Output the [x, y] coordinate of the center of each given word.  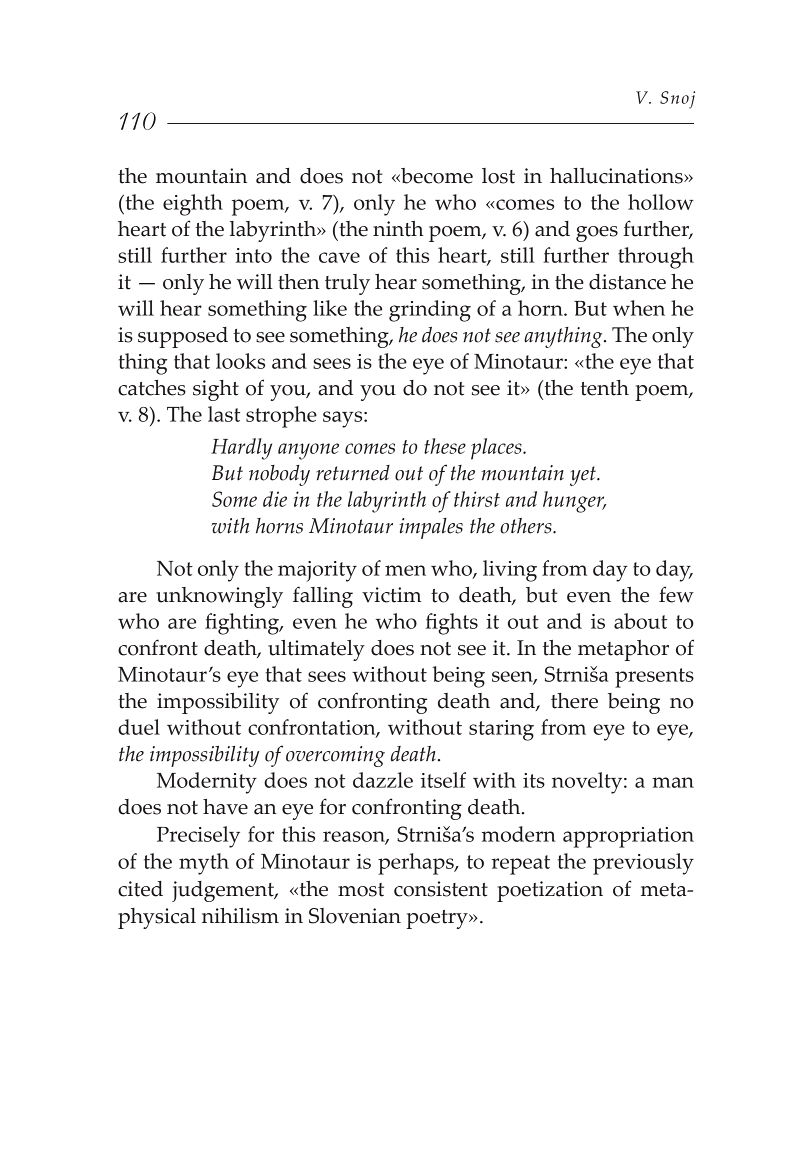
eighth [193, 205]
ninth [398, 229]
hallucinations [617, 176]
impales [431, 528]
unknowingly [219, 597]
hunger [574, 502]
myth [204, 864]
